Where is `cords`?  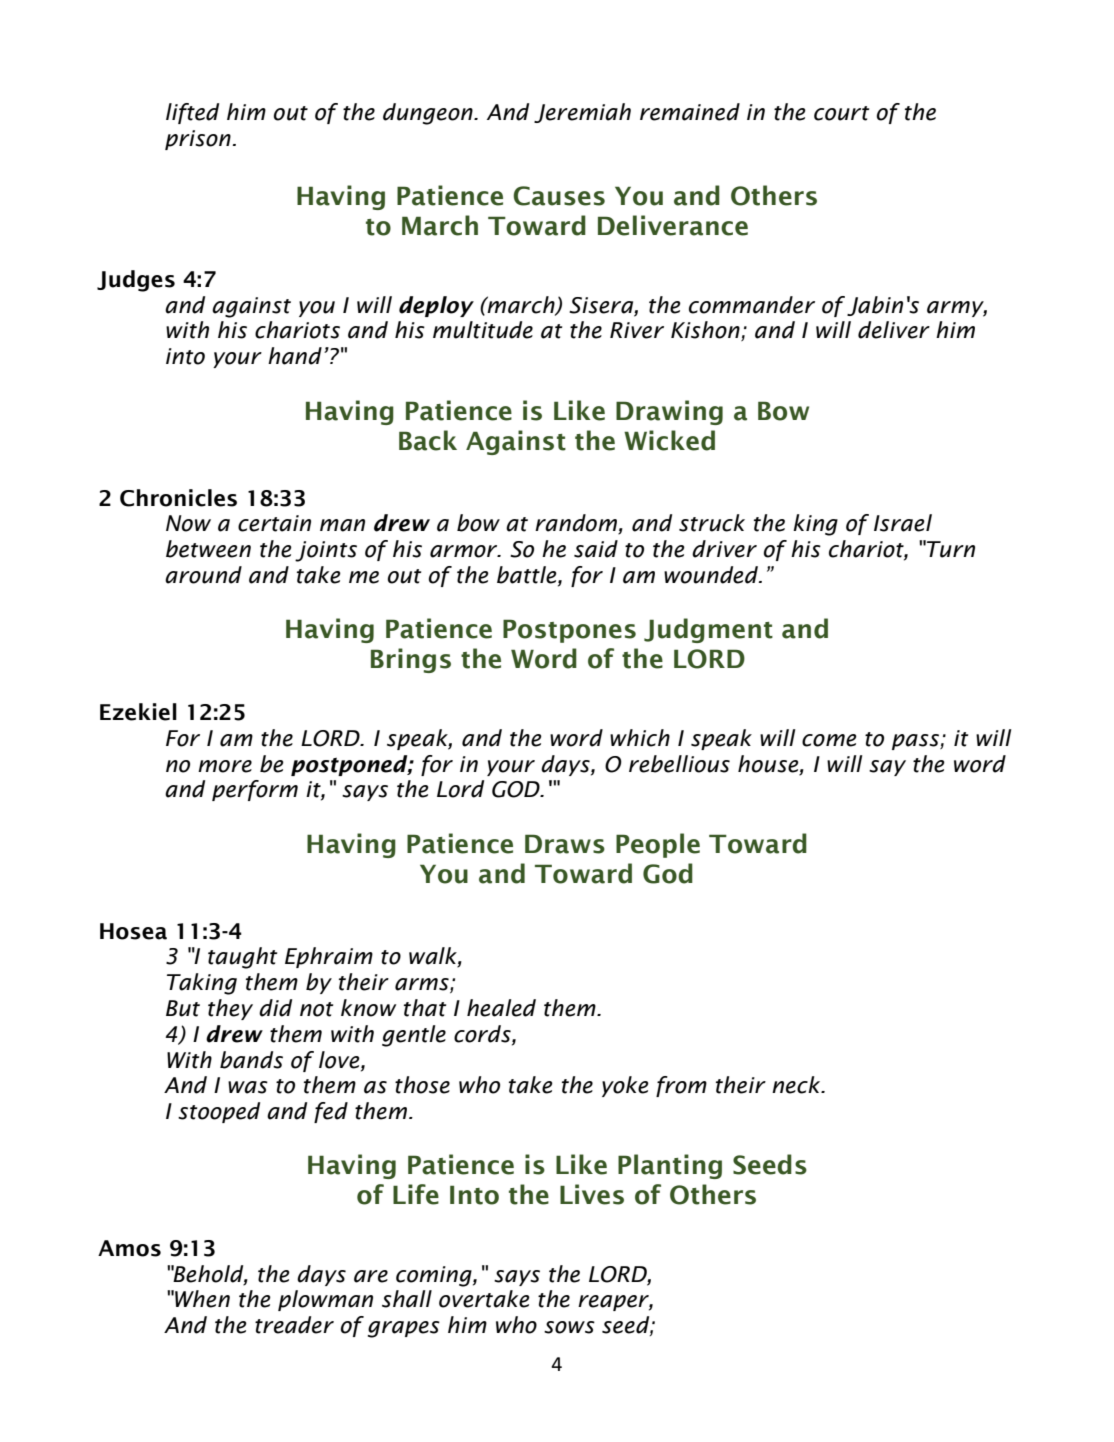
cords is located at coordinates (483, 1034).
